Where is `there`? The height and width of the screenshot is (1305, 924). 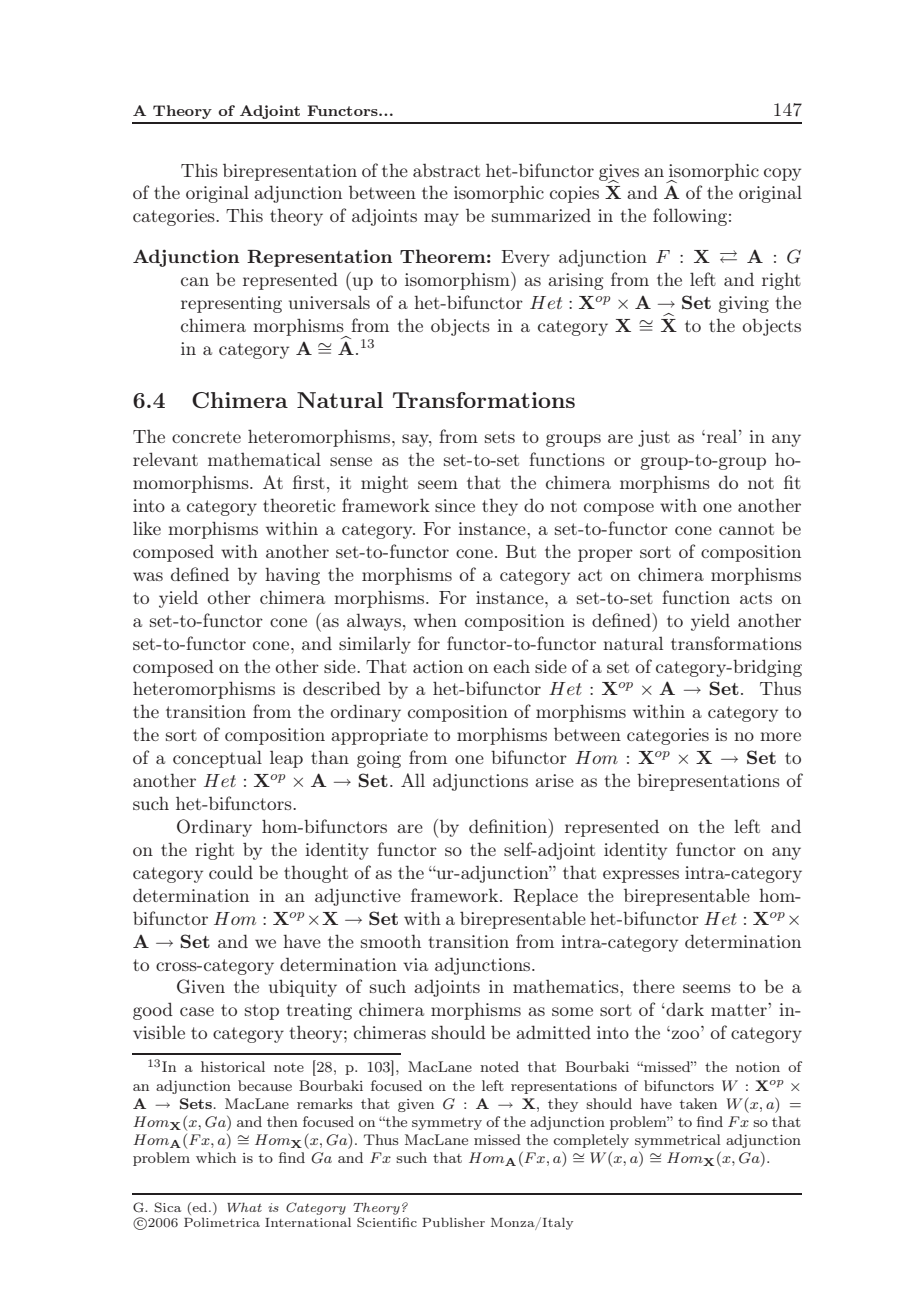 there is located at coordinates (654, 986).
